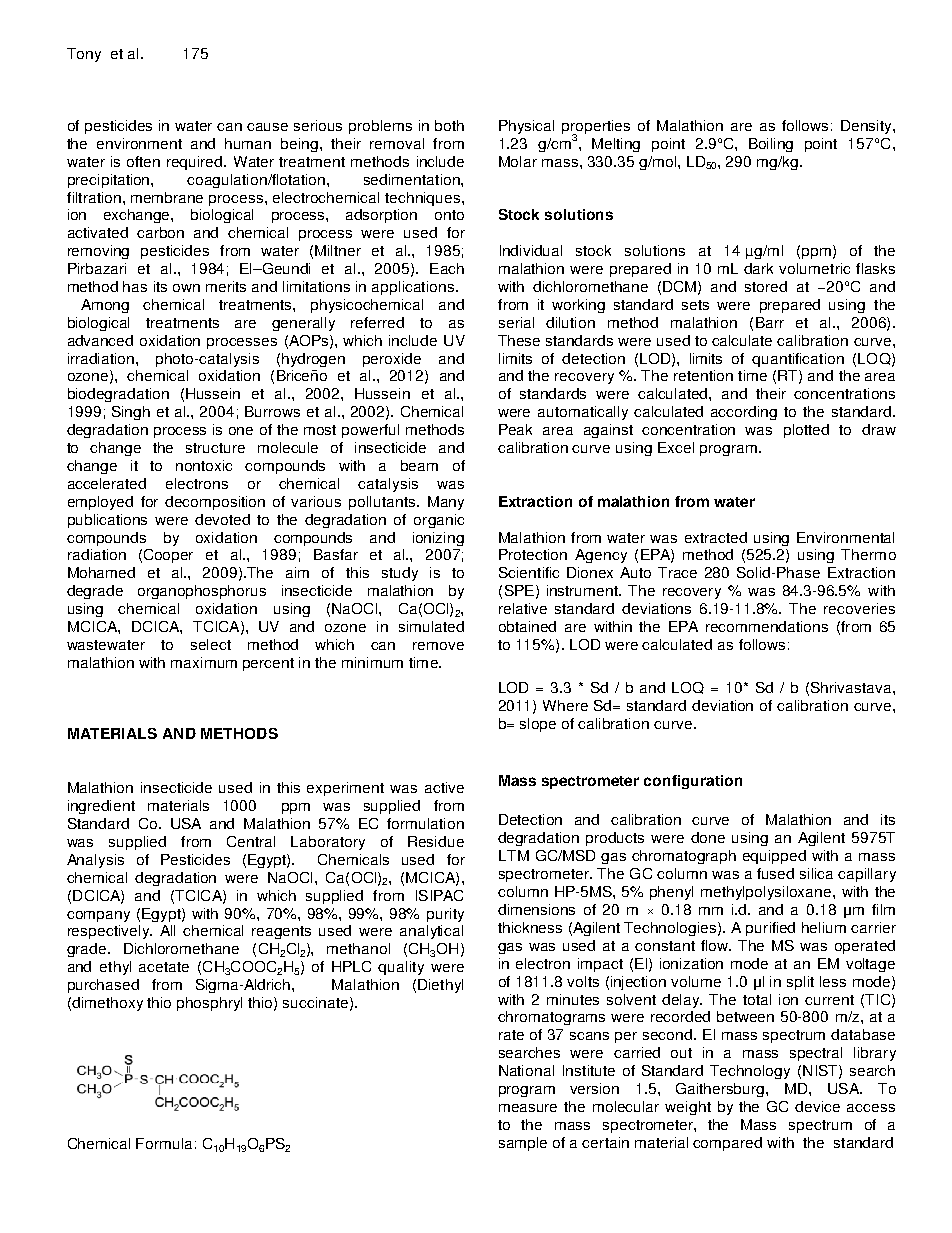 The image size is (952, 1233). What do you see at coordinates (523, 608) in the screenshot?
I see `relative` at bounding box center [523, 608].
